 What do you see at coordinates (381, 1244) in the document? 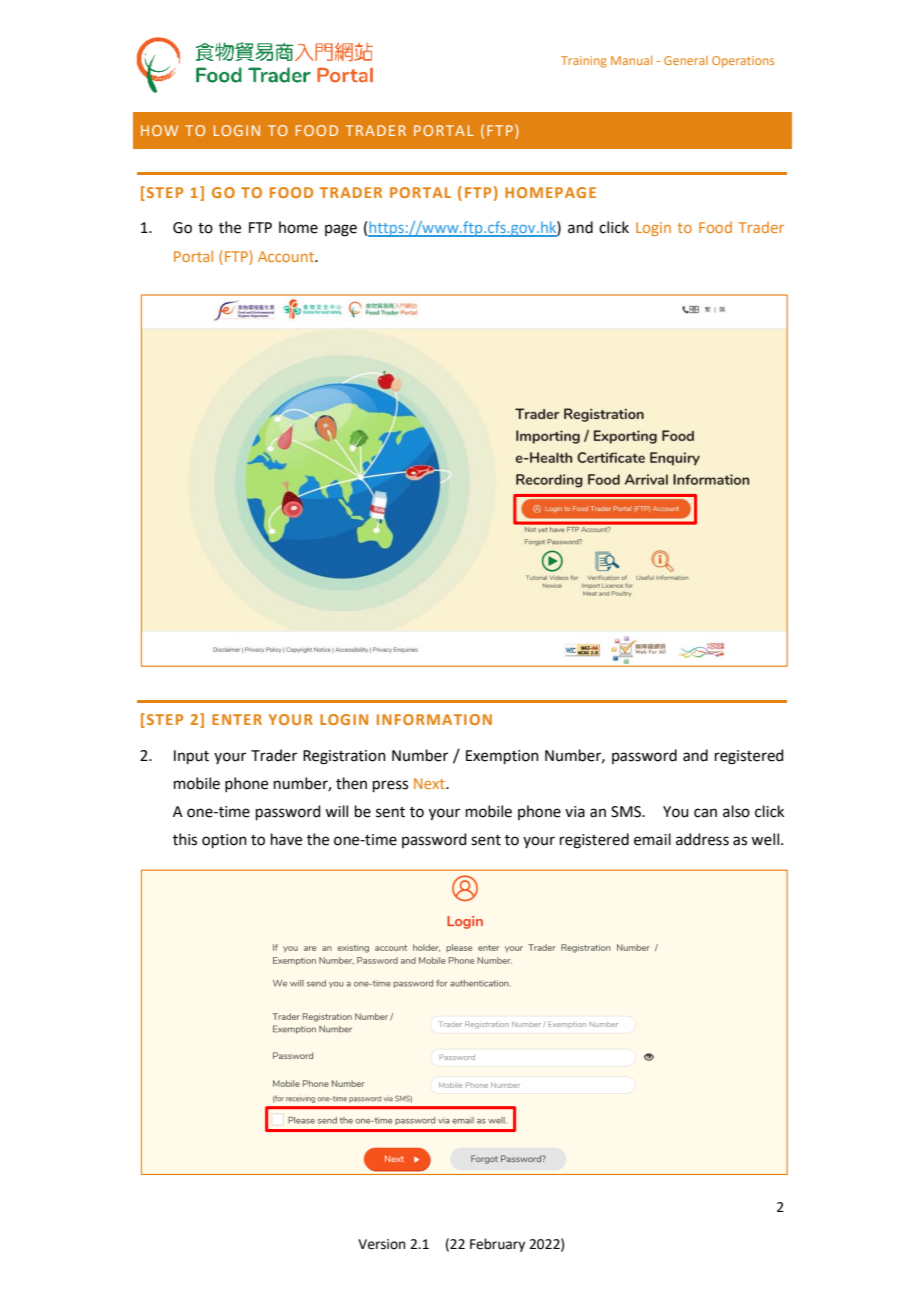
I see `Version` at bounding box center [381, 1244].
